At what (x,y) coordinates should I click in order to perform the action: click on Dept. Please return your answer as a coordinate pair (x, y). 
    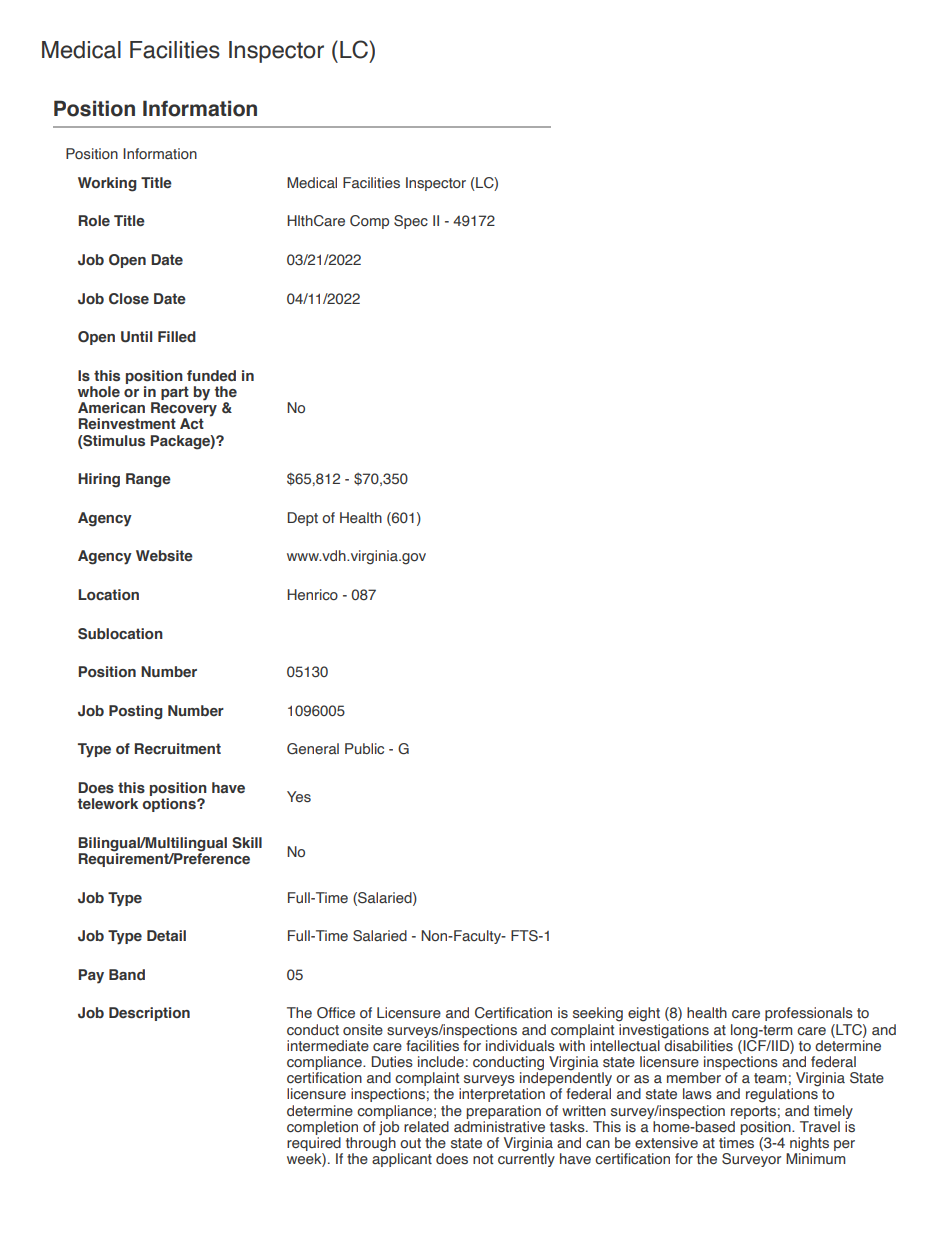
    Looking at the image, I should click on (303, 519).
